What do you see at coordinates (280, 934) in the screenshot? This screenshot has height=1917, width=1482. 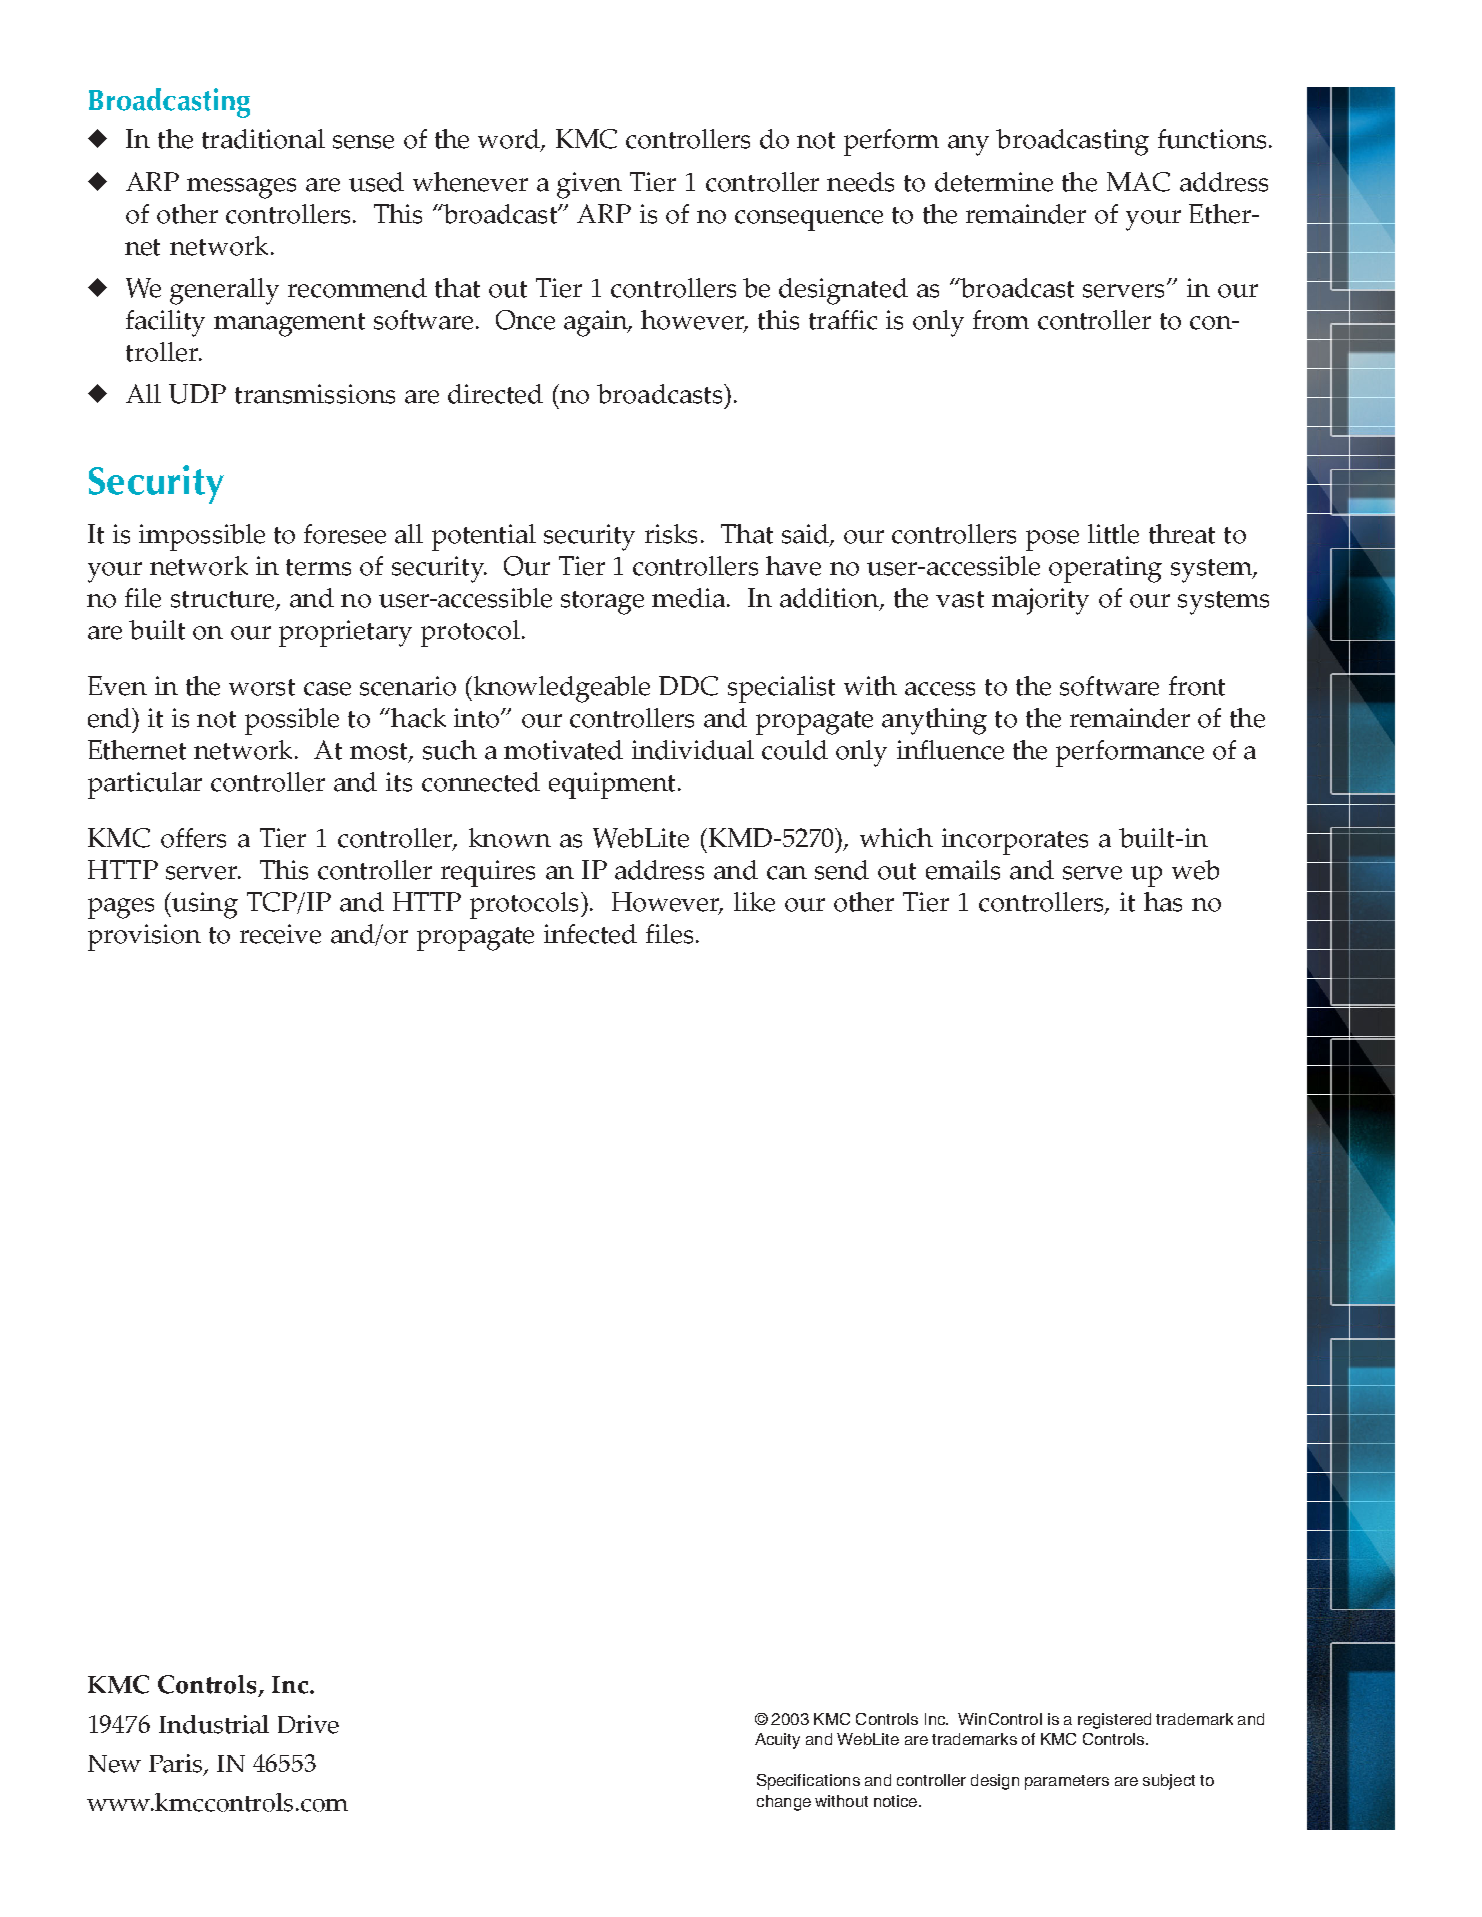 I see `receive` at bounding box center [280, 934].
